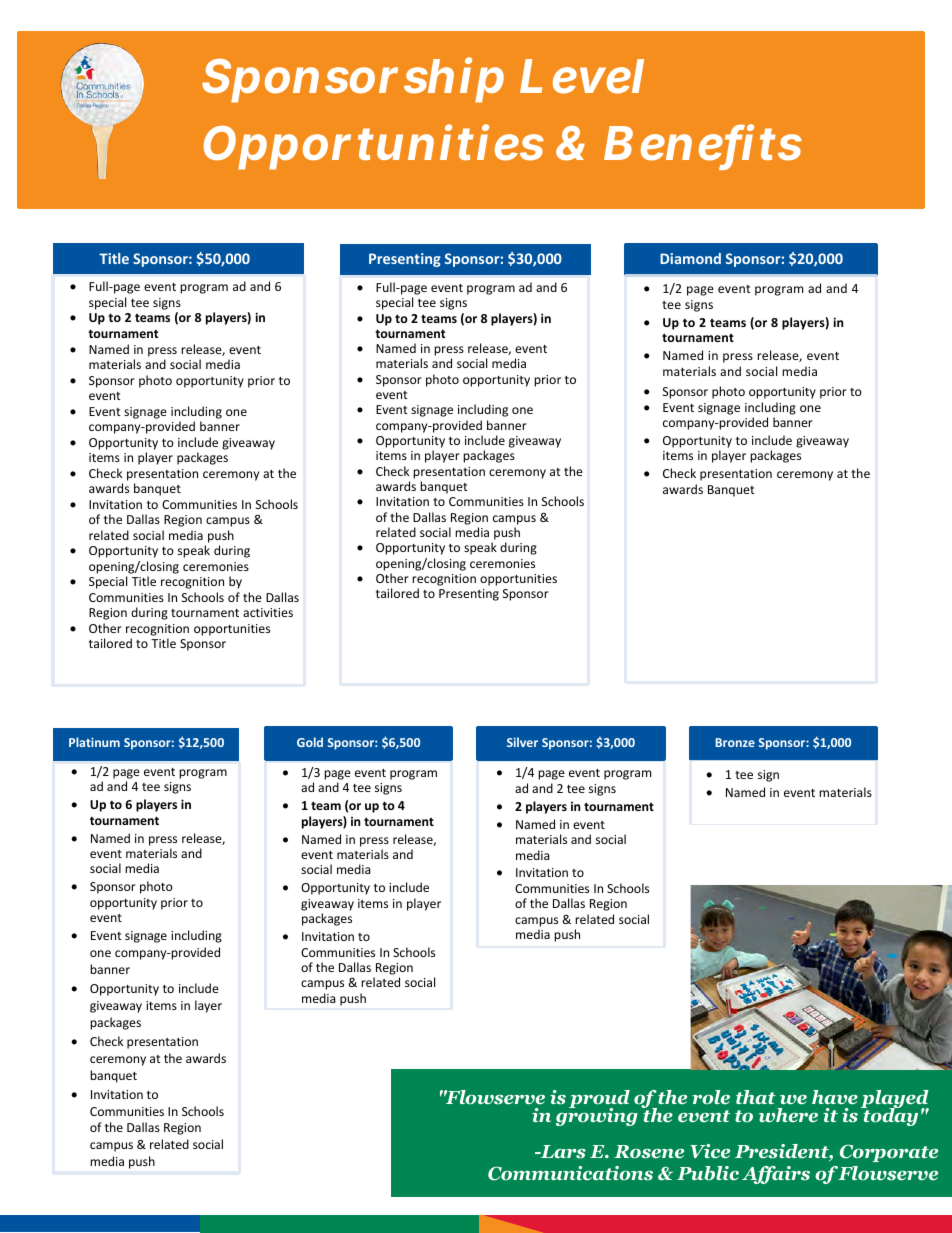  I want to click on growing, so click(597, 1116).
